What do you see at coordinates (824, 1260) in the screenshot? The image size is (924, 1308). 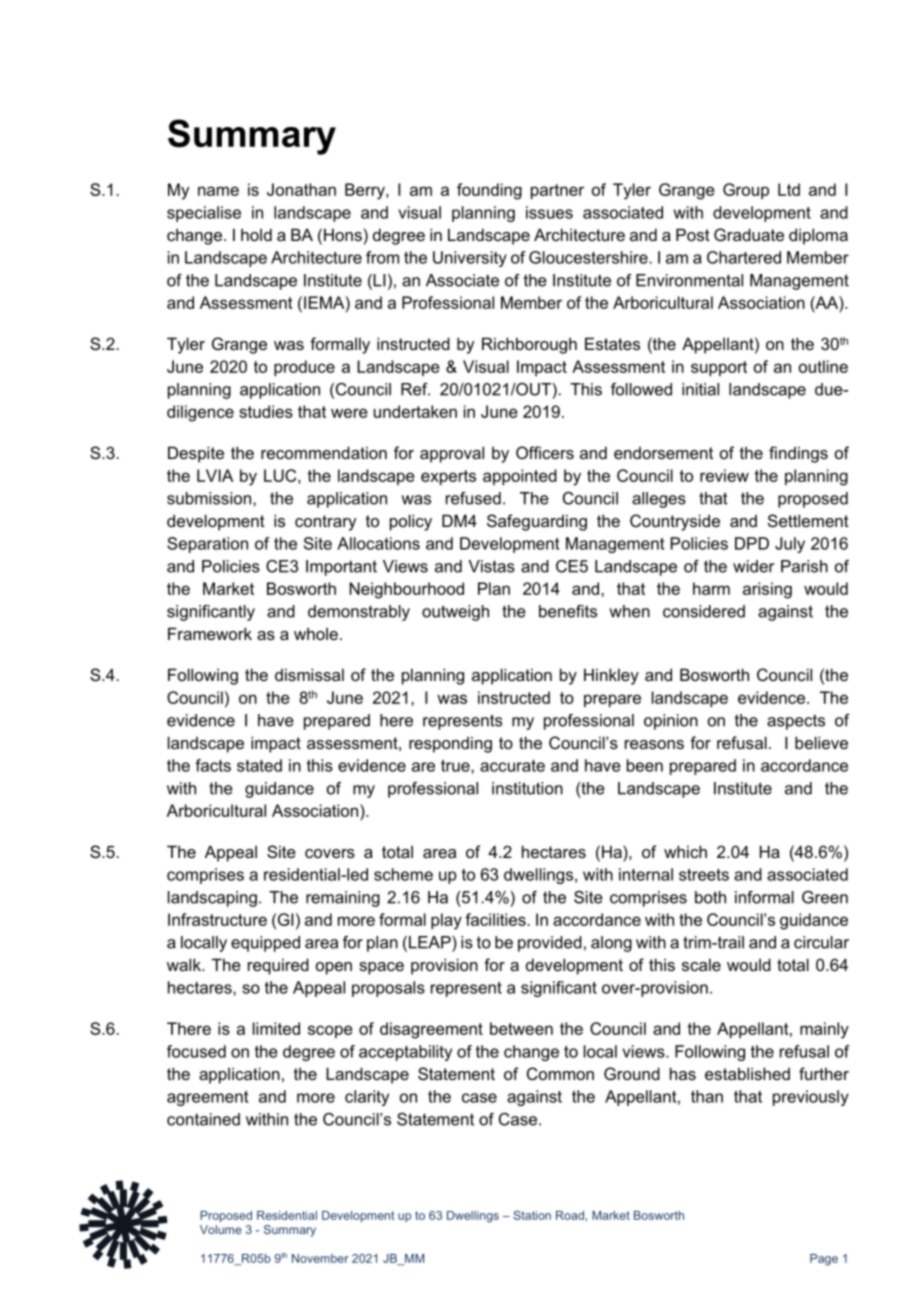 I see `Page` at bounding box center [824, 1260].
